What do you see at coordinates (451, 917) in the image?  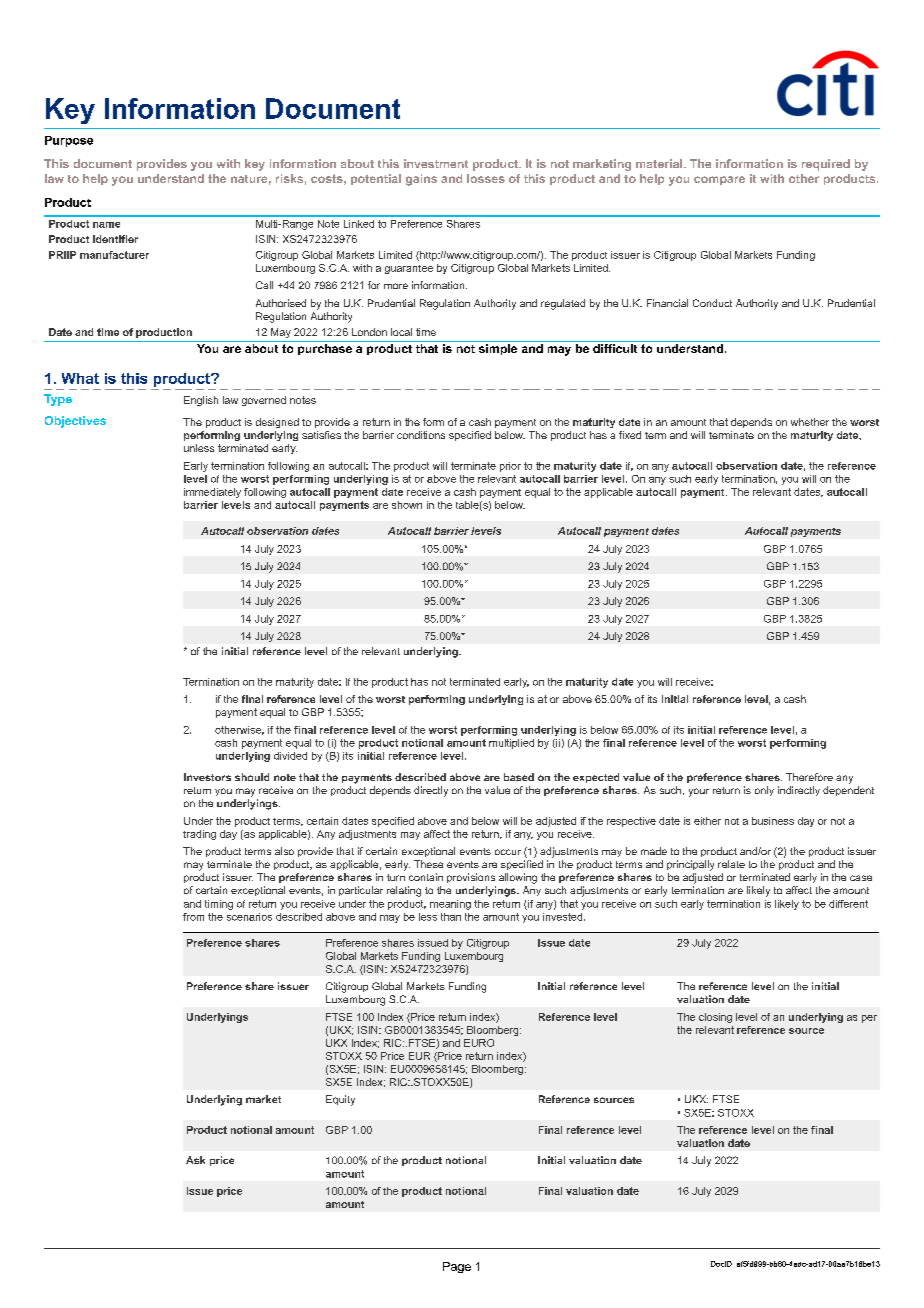 I see `than` at bounding box center [451, 917].
